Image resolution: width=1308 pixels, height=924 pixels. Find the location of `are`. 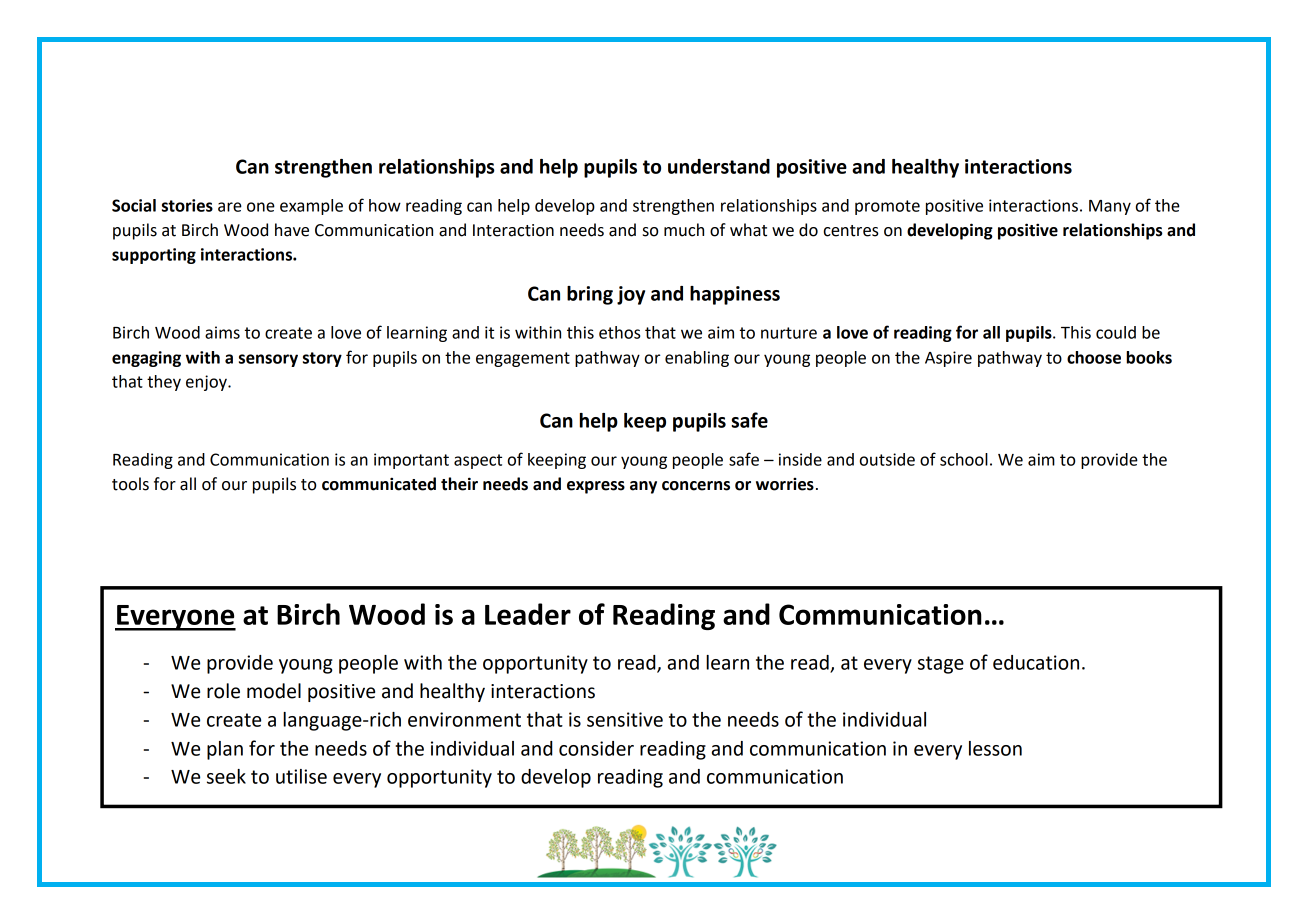

are is located at coordinates (230, 207).
